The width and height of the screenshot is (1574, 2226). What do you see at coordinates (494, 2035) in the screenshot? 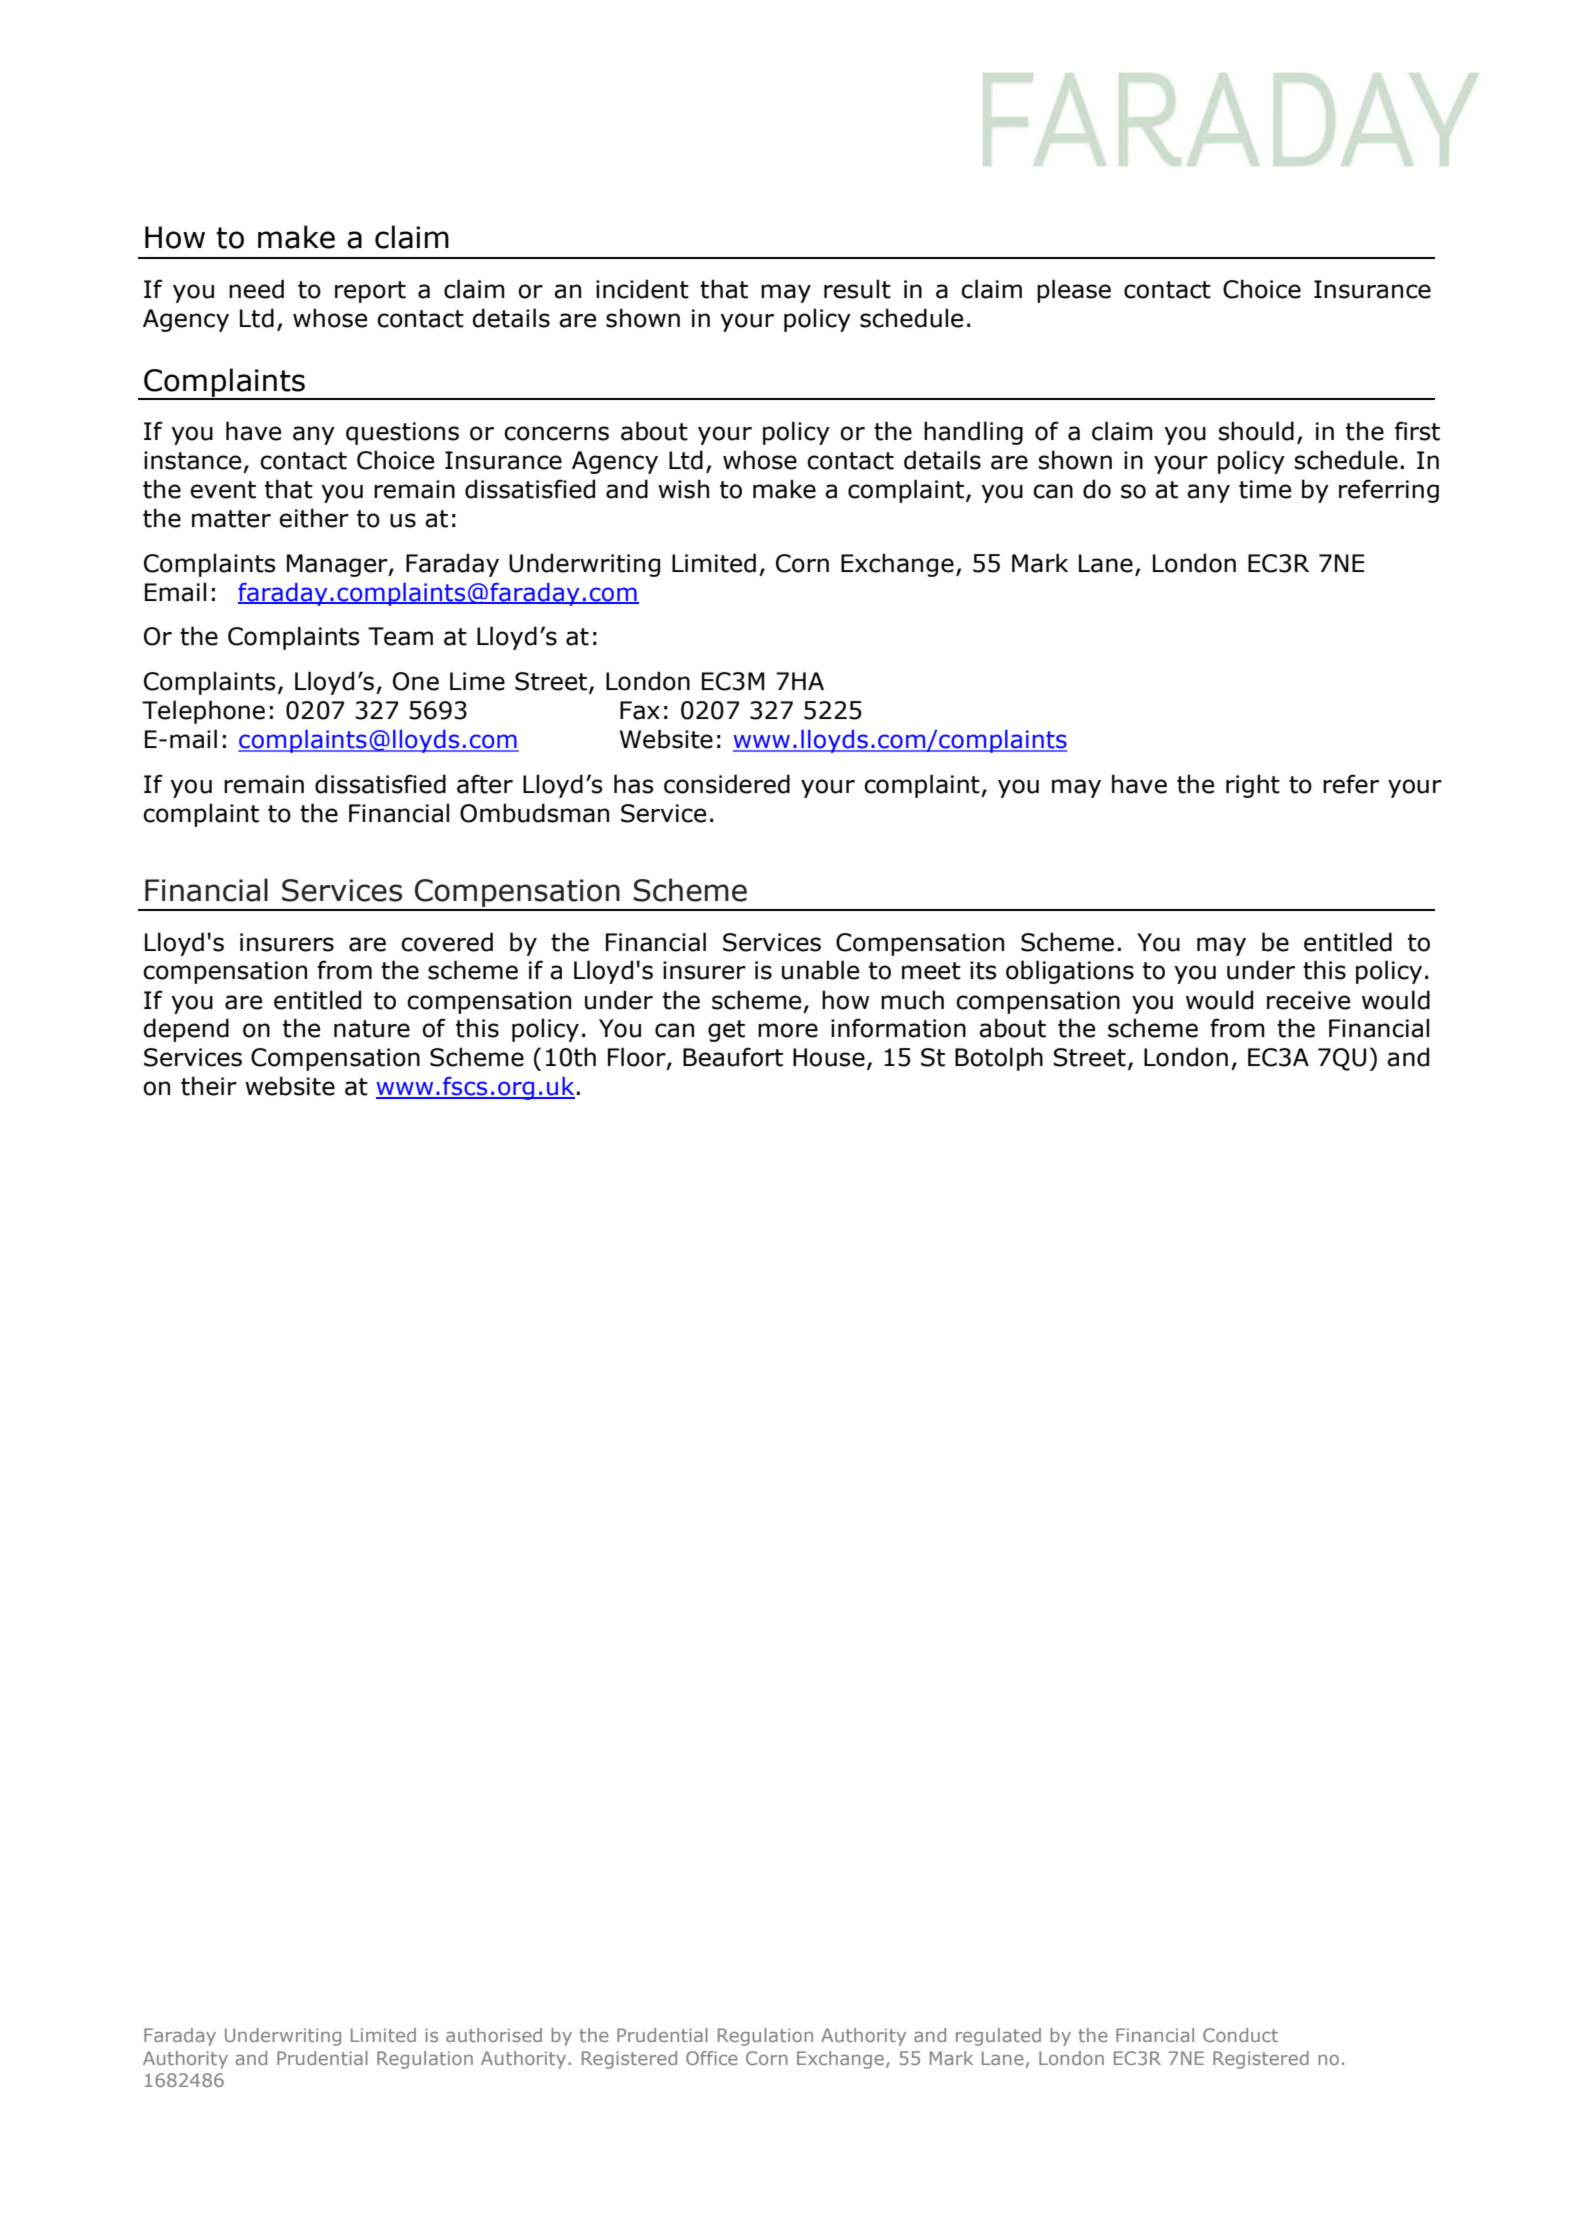
I see `authorised` at bounding box center [494, 2035].
